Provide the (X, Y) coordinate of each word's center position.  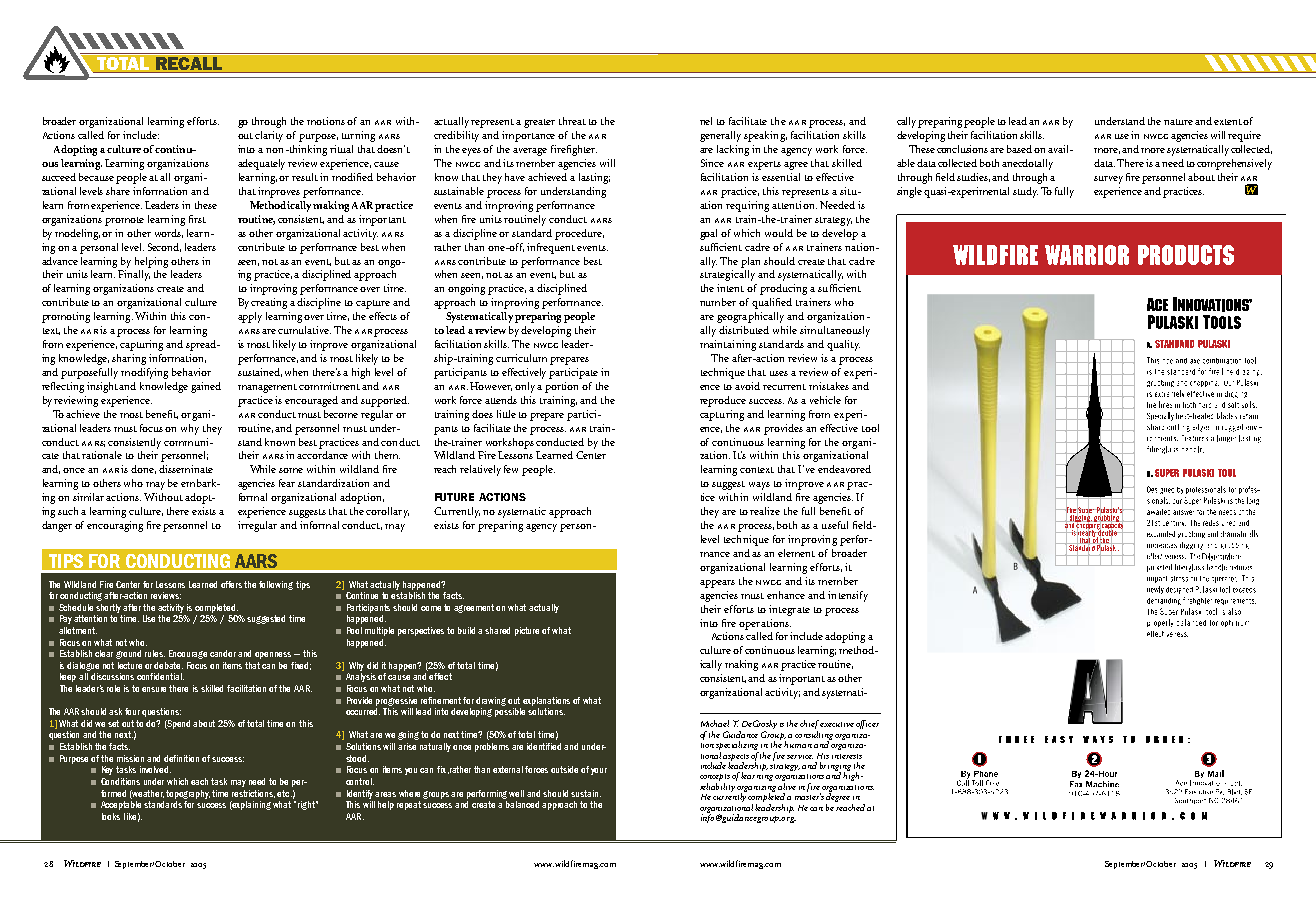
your (599, 771)
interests (847, 754)
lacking (733, 150)
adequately (263, 164)
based (1019, 149)
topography (188, 794)
